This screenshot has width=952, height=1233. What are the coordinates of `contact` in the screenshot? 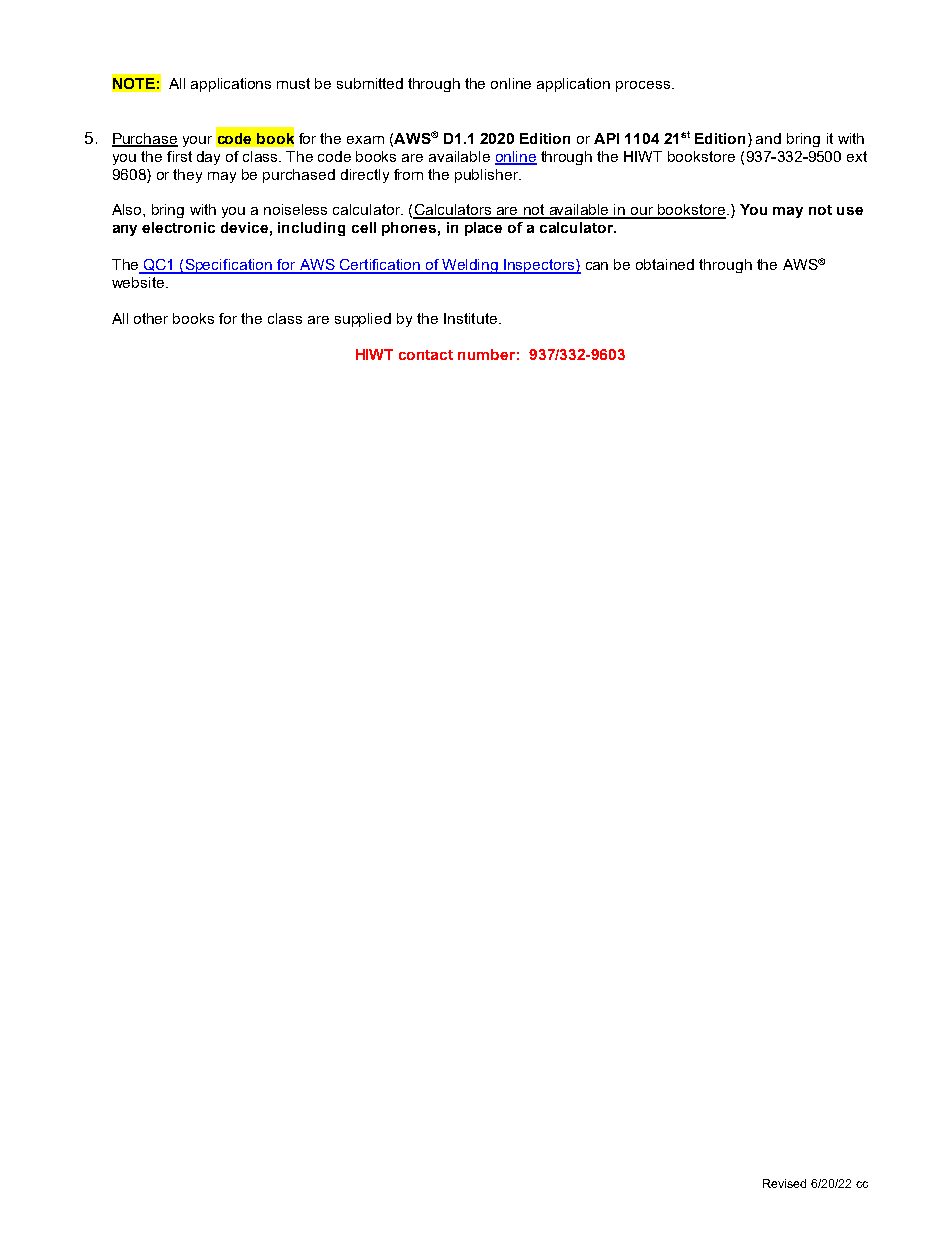 It's located at (426, 355).
